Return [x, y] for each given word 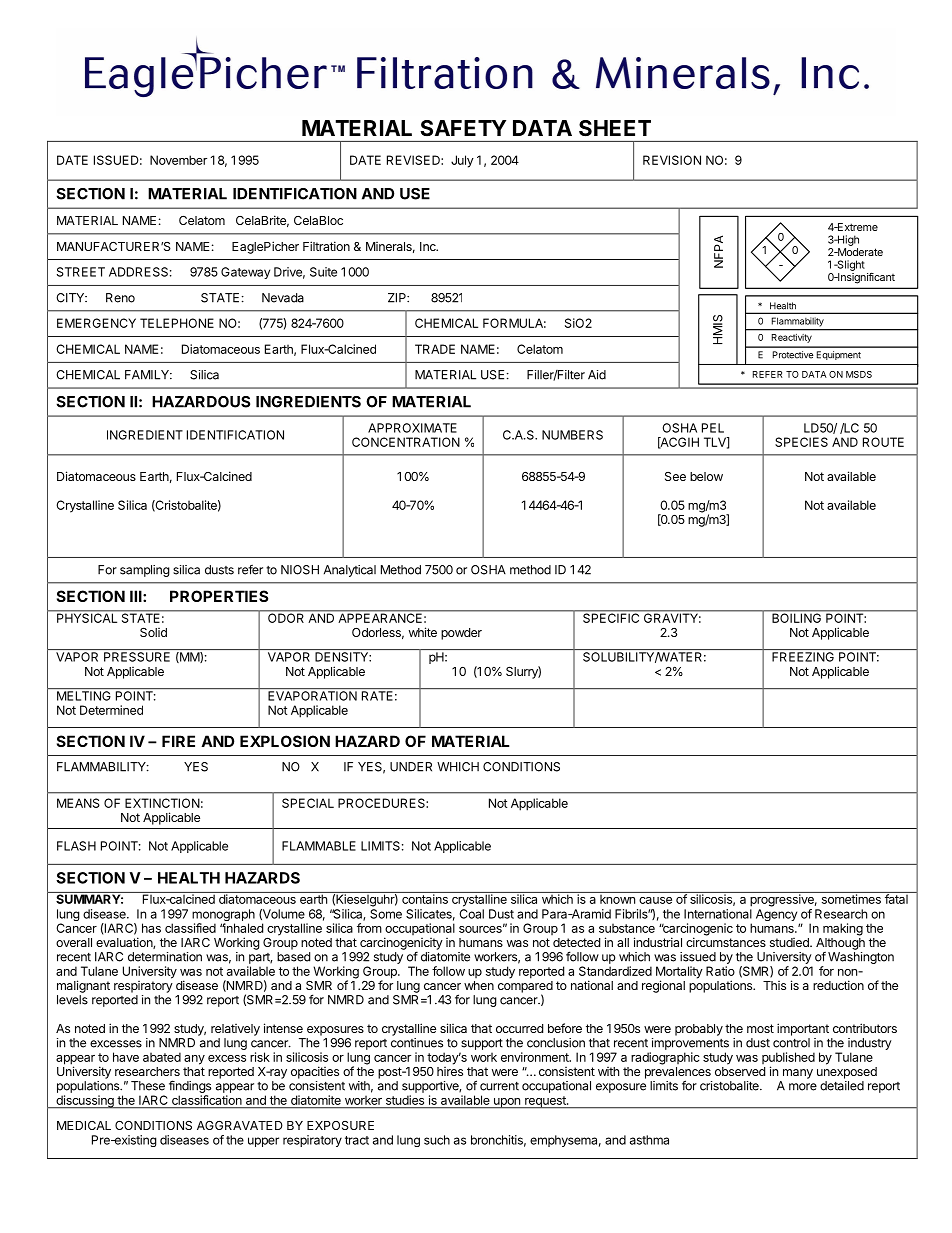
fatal [896, 898]
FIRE [178, 741]
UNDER [411, 767]
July [462, 161]
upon [506, 1103]
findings [190, 1086]
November [178, 160]
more [803, 1087]
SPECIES [801, 442]
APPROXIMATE [412, 428]
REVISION [672, 160]
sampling [145, 571]
